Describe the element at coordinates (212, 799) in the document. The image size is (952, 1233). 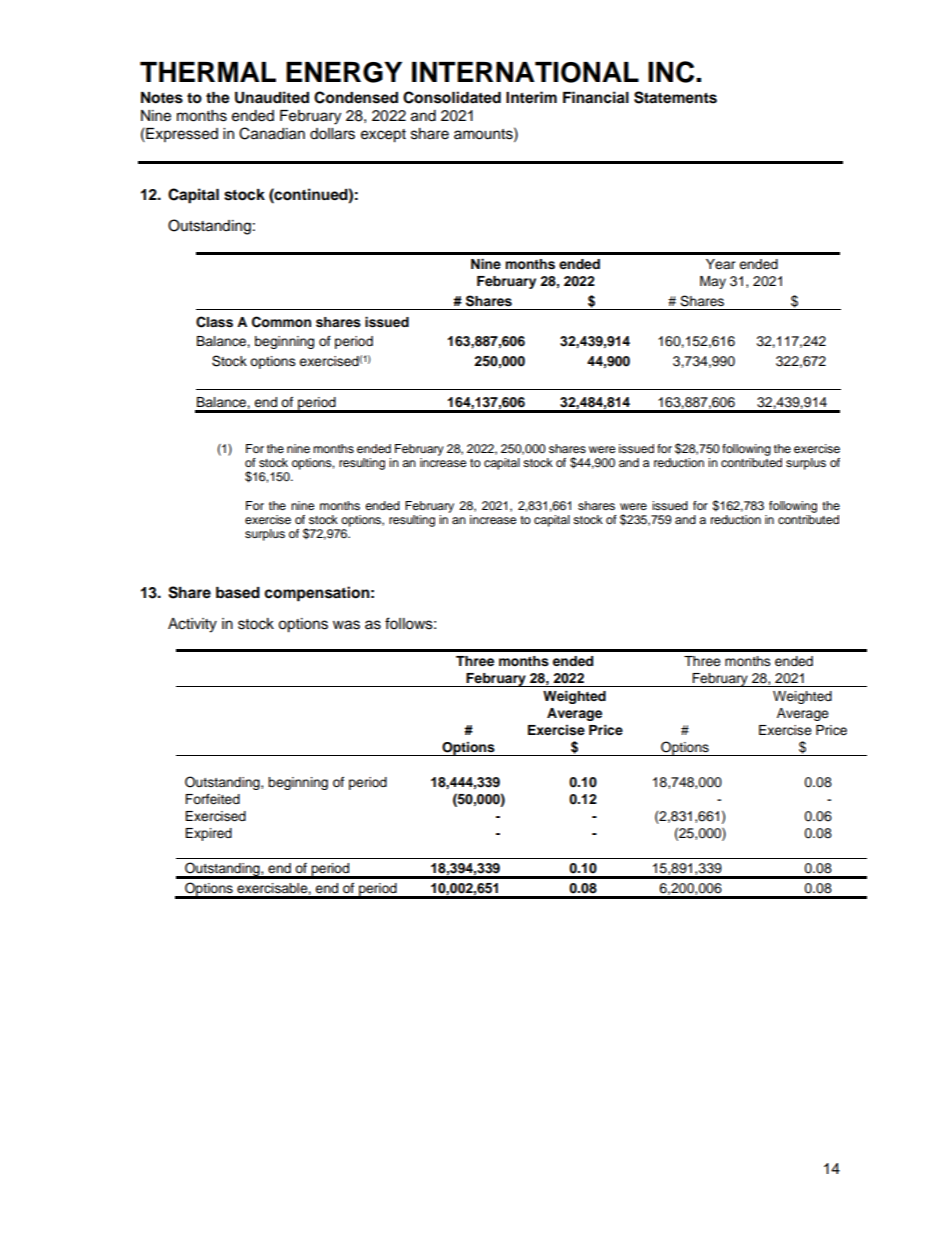
I see `Forfeited` at that location.
